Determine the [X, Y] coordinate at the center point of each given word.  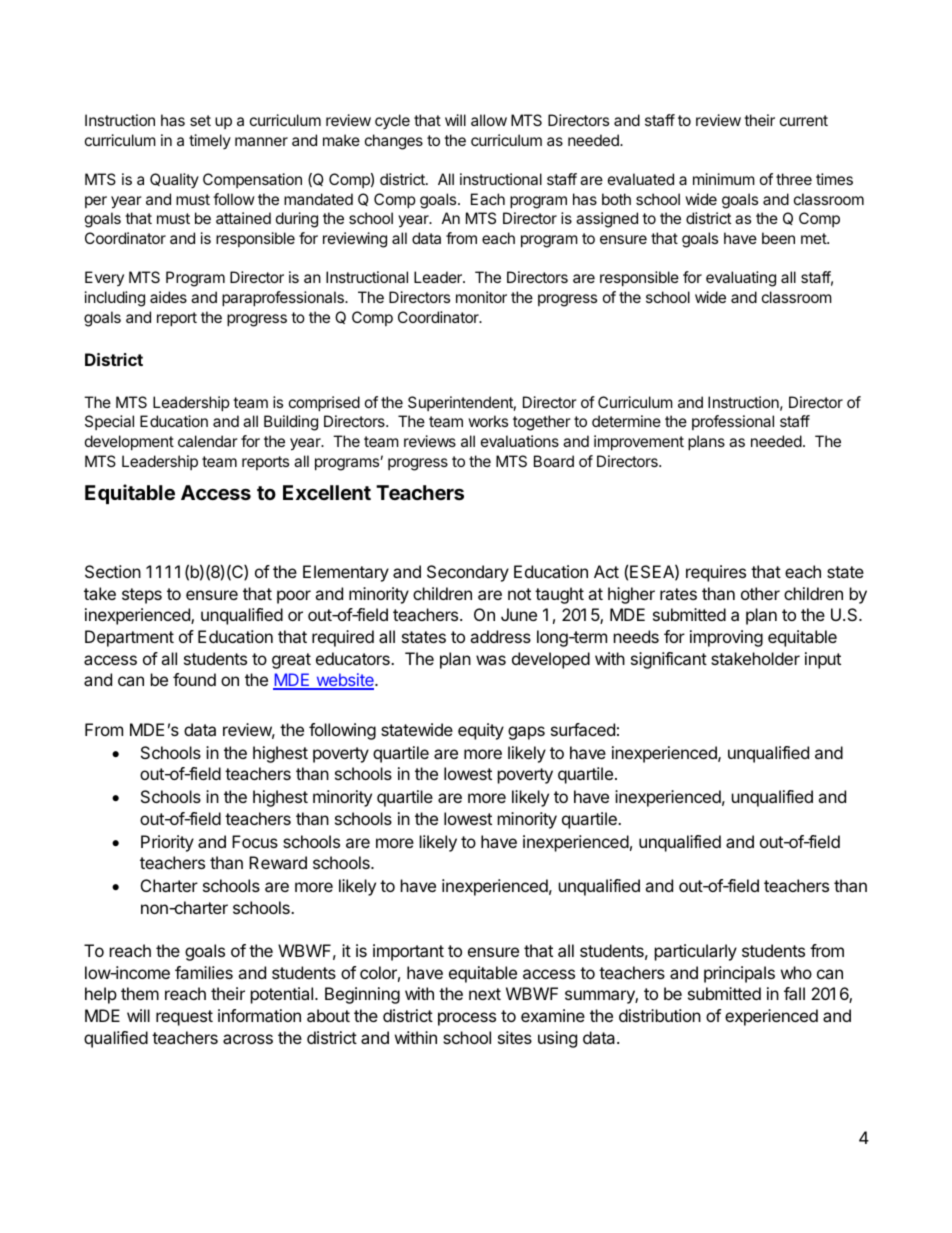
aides [168, 297]
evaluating [741, 279]
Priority [167, 843]
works [488, 421]
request [184, 1018]
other [760, 593]
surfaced [583, 729]
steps [142, 596]
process [467, 1019]
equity [481, 731]
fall [794, 993]
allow [489, 120]
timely [210, 141]
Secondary [468, 573]
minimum [724, 179]
